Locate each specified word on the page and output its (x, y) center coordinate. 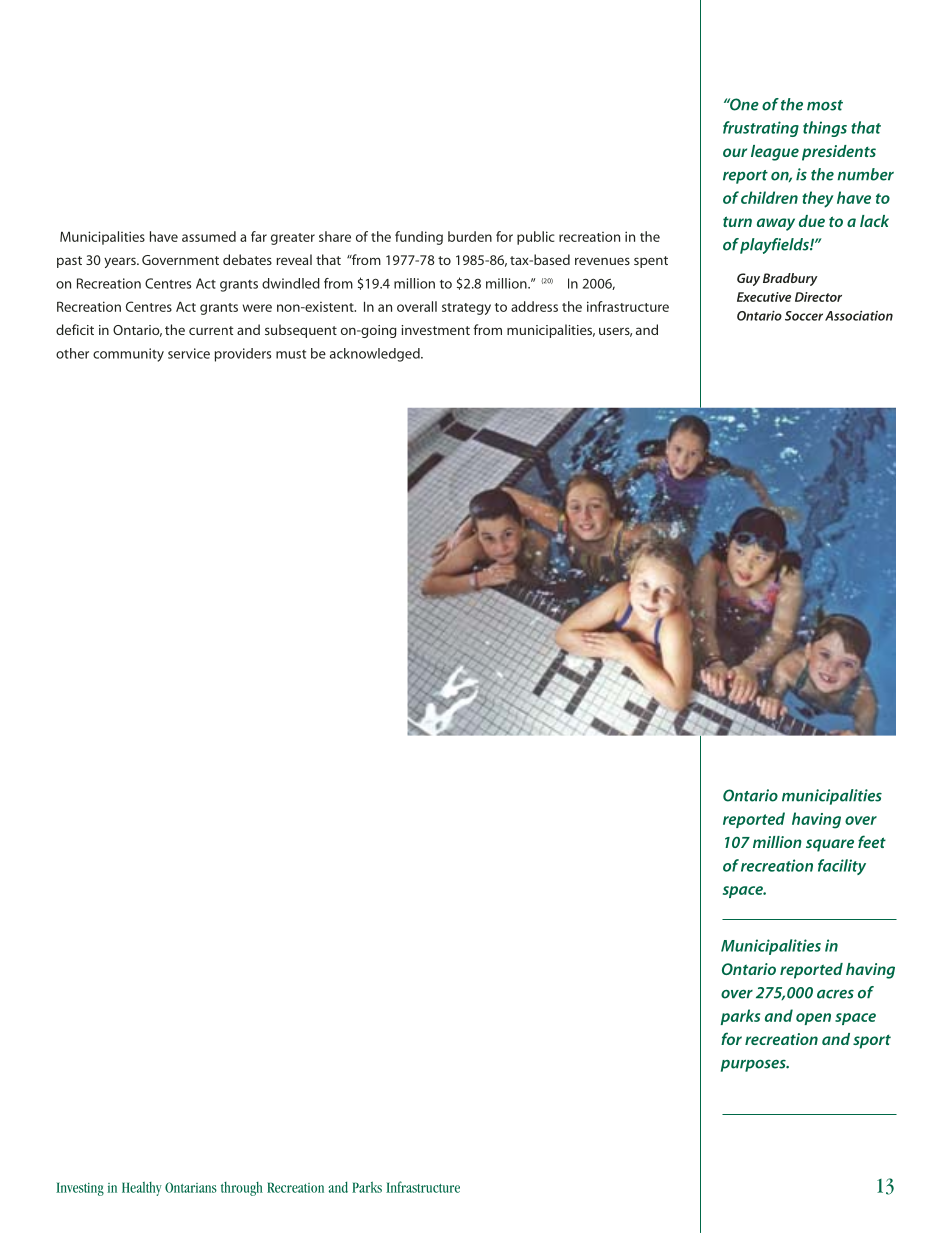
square (830, 845)
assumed (209, 236)
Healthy (142, 1189)
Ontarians (191, 1187)
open (813, 1019)
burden (470, 236)
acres (835, 994)
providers (243, 355)
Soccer (804, 316)
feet (872, 841)
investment (435, 330)
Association (859, 315)
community (128, 355)
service (189, 353)
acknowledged (376, 355)
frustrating (761, 129)
